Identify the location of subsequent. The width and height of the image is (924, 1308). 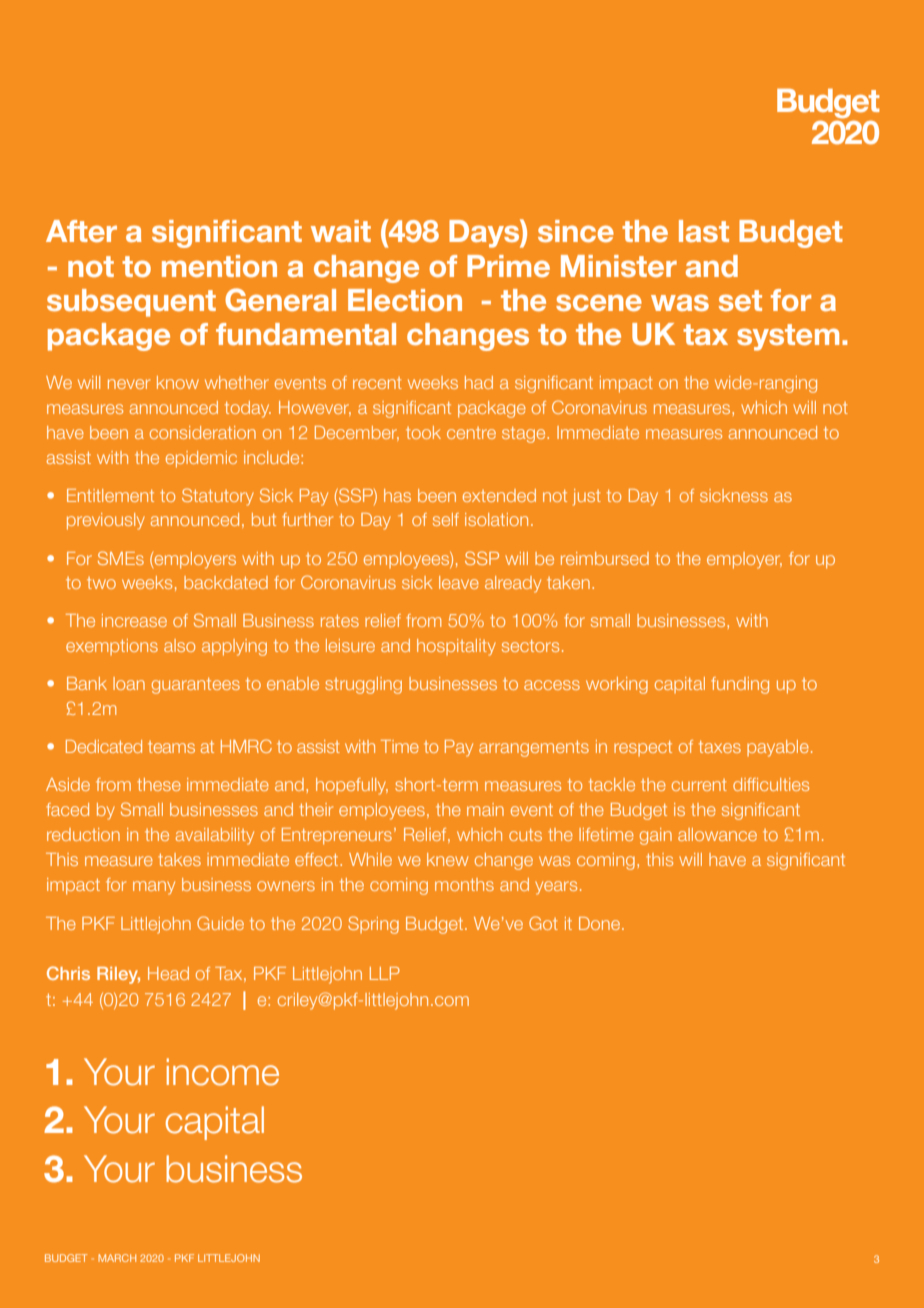
(131, 303).
